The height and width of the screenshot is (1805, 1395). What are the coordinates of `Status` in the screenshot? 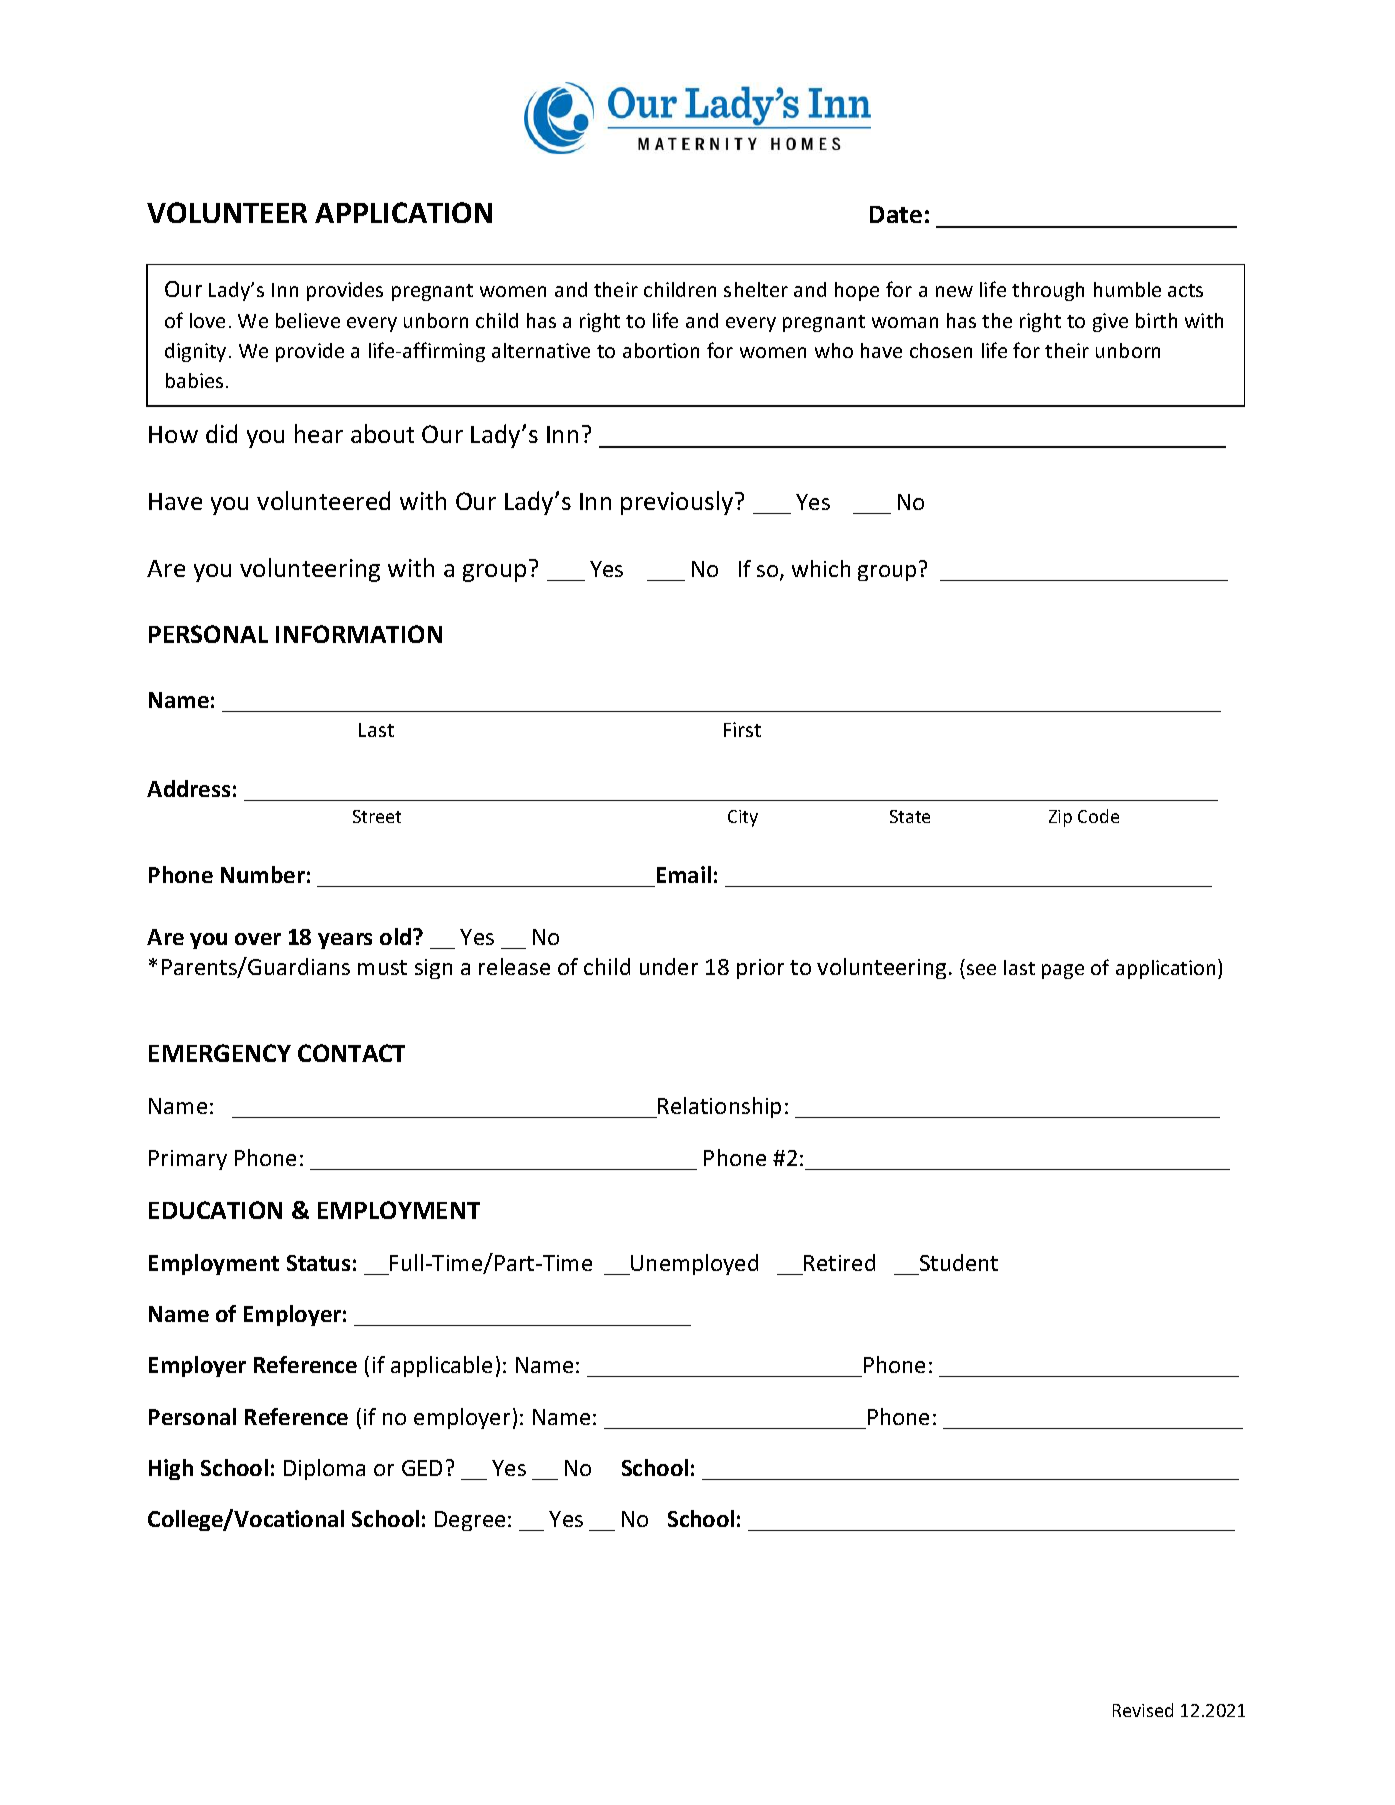 It's located at (318, 1263).
